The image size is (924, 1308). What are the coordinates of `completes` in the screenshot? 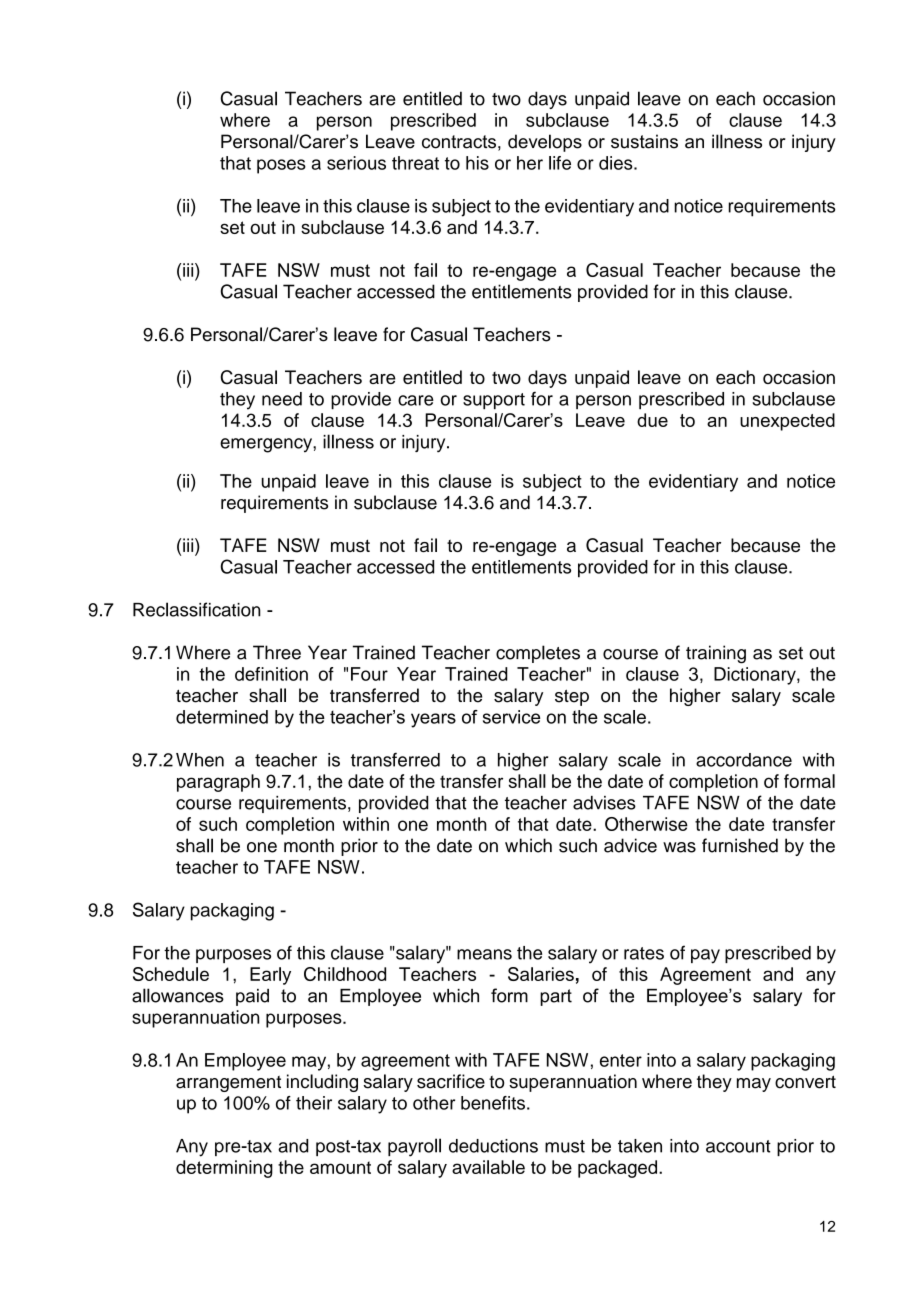 It's located at (538, 654).
